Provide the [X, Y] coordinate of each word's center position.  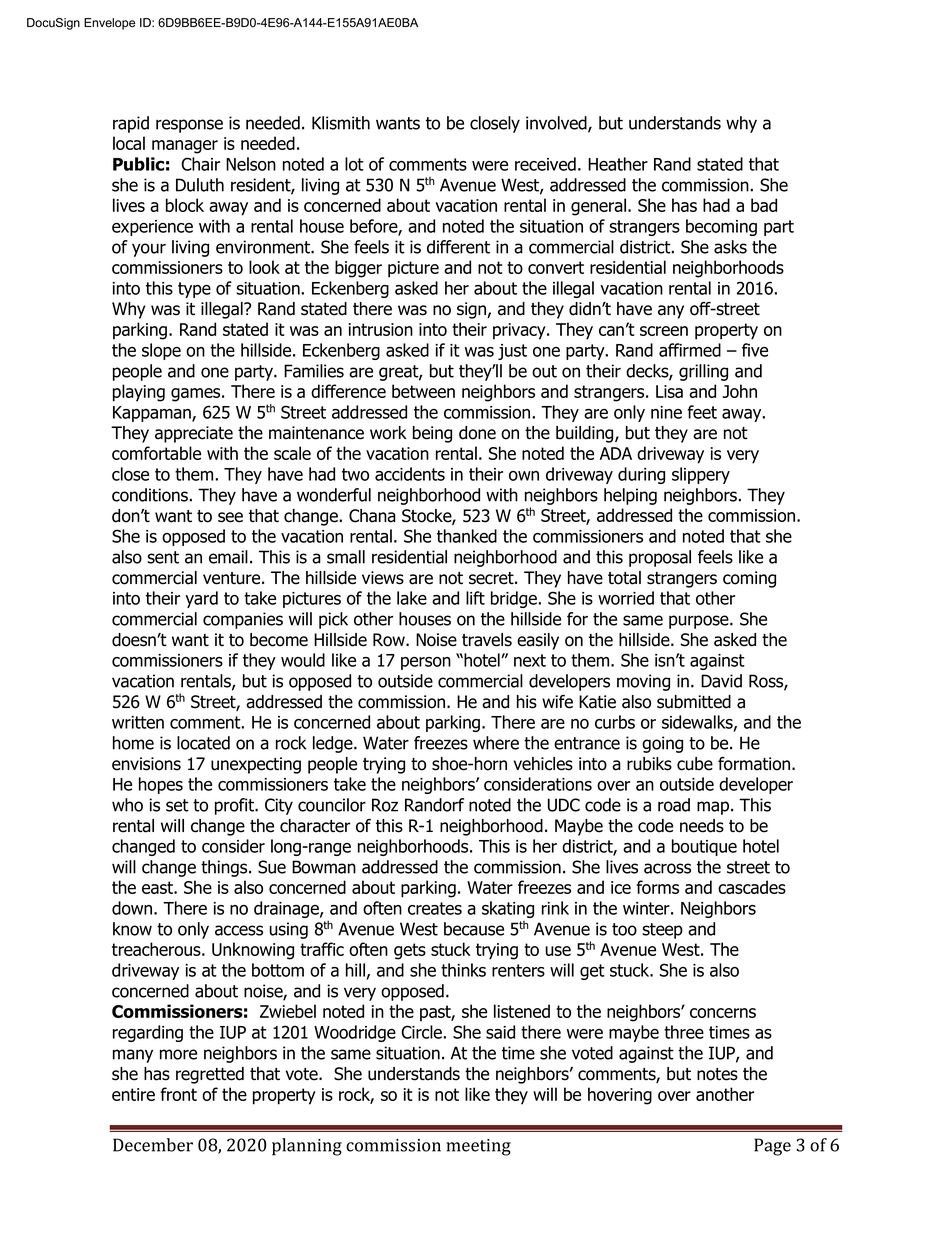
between [423, 391]
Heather [618, 164]
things [225, 868]
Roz [385, 805]
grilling [703, 372]
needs [702, 826]
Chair [200, 164]
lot [354, 164]
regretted [210, 1075]
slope [161, 351]
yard [201, 599]
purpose [700, 622]
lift [475, 598]
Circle [422, 1032]
